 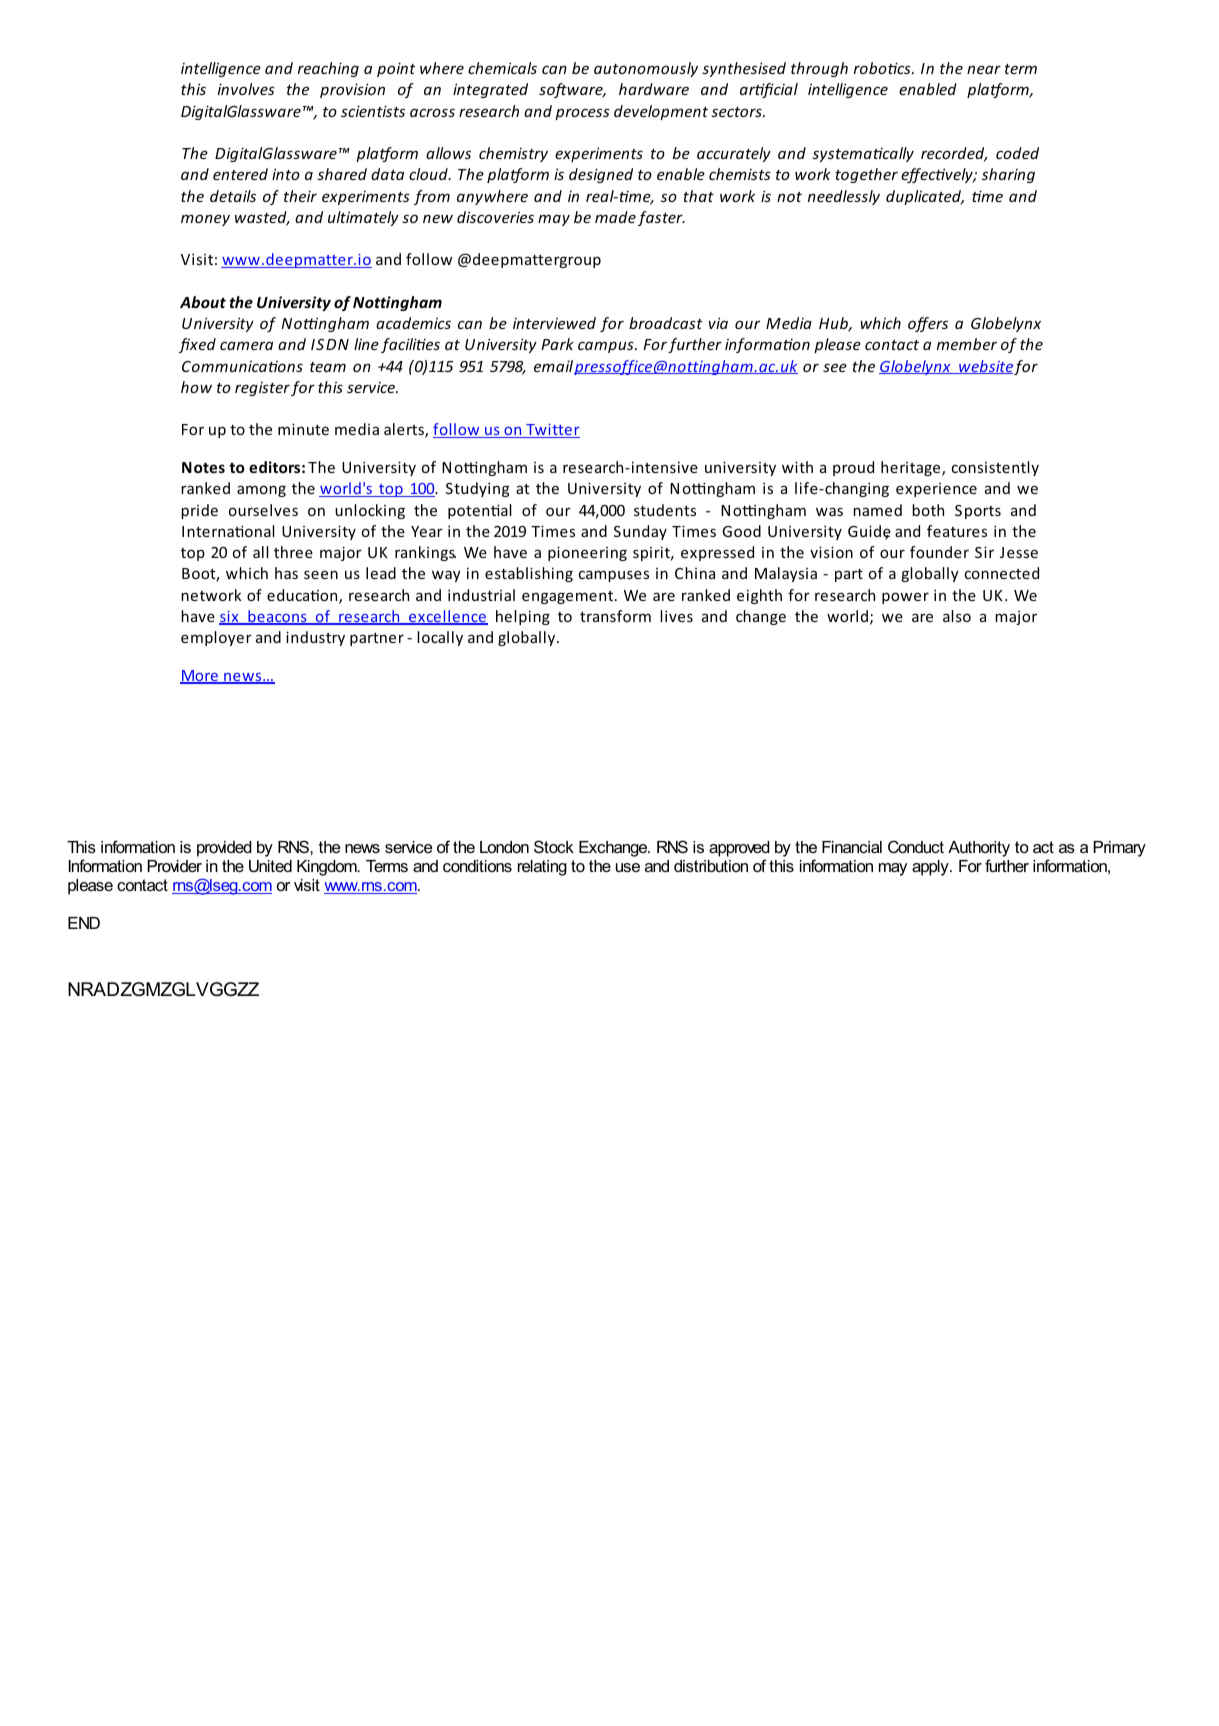 I want to click on camera, so click(x=246, y=345).
